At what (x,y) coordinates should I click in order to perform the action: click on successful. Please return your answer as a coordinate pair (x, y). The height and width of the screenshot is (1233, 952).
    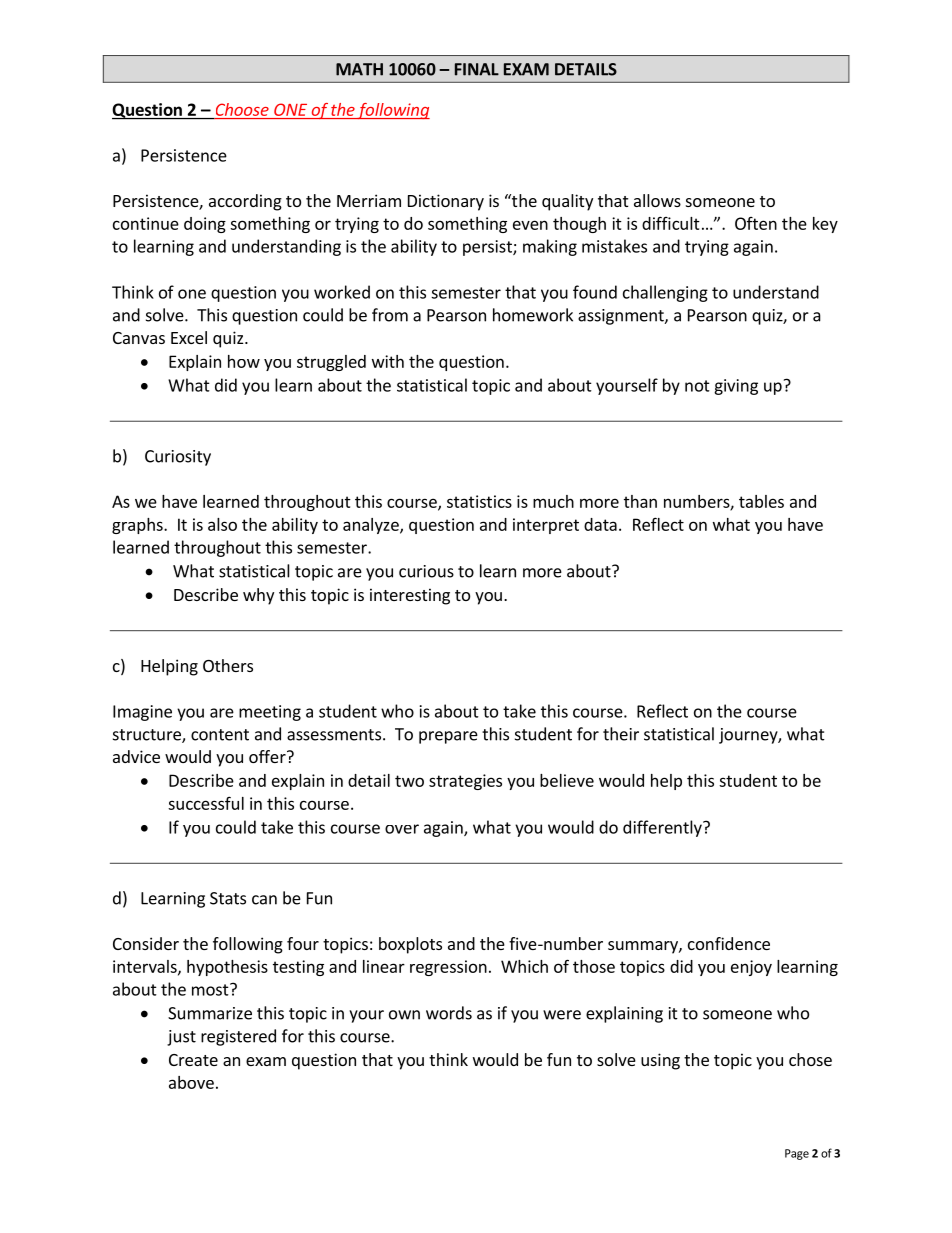
    Looking at the image, I should click on (206, 803).
